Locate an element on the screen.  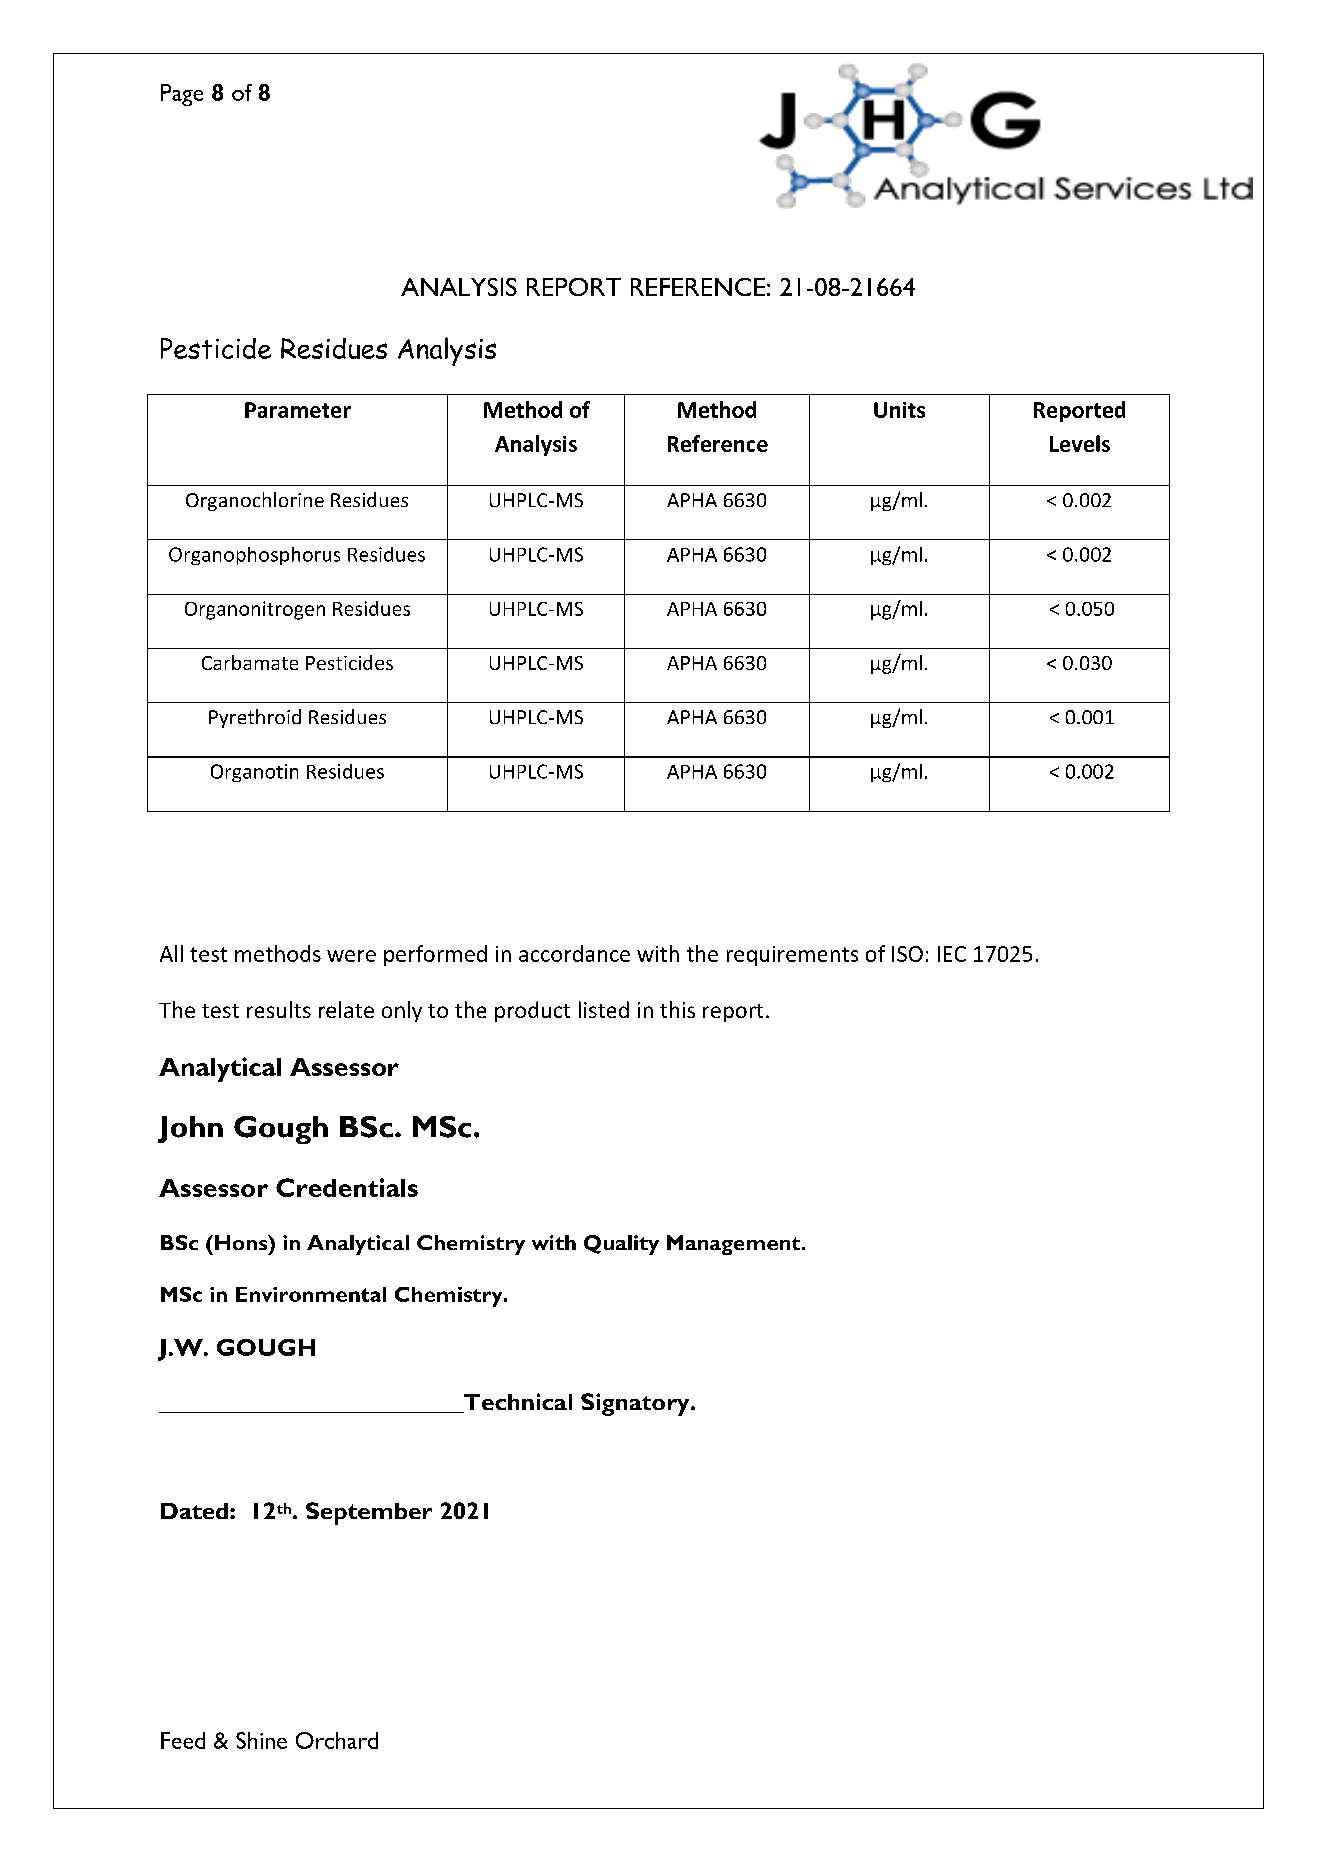
Levels is located at coordinates (1080, 443).
